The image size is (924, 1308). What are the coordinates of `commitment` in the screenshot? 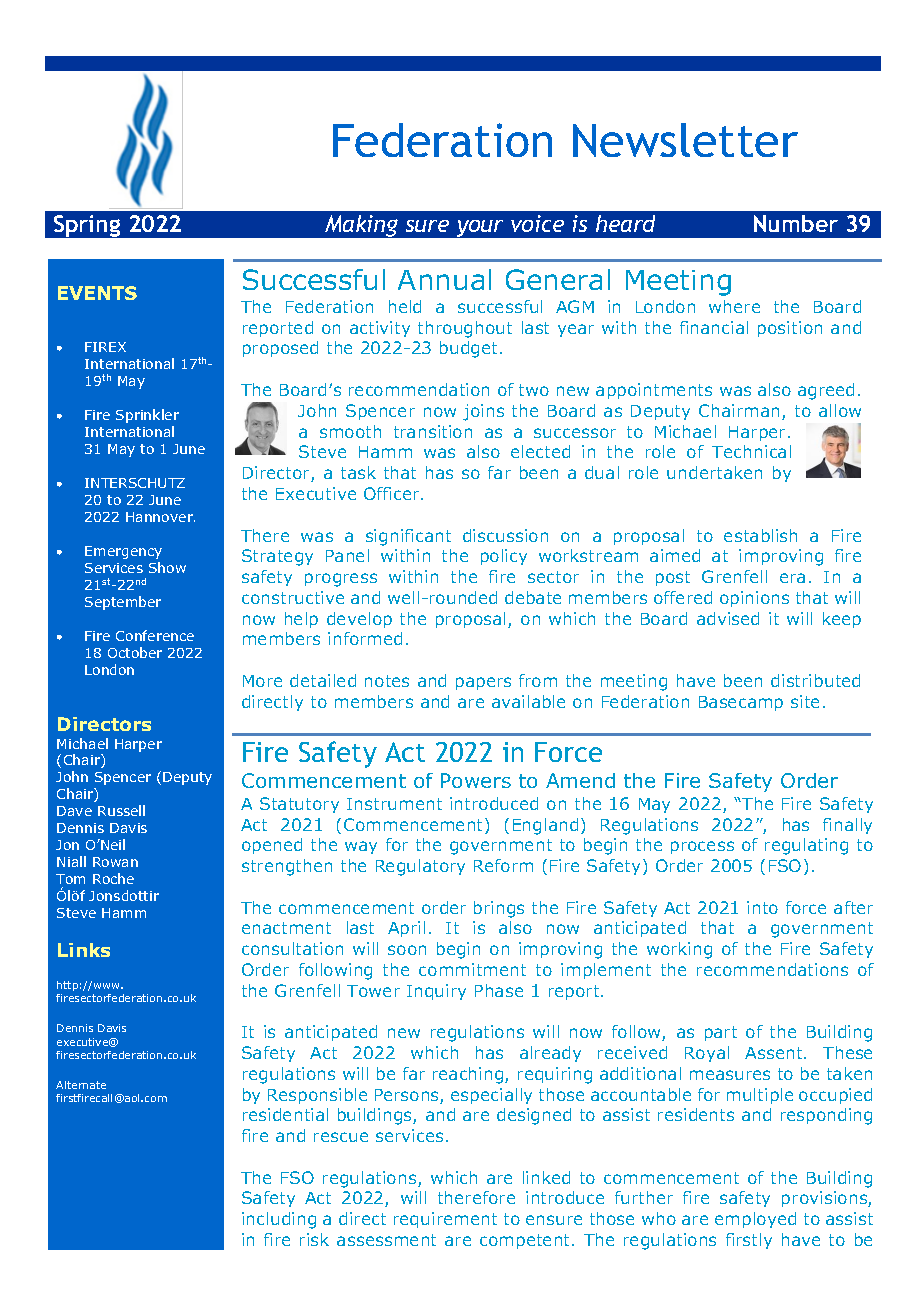 It's located at (472, 969).
